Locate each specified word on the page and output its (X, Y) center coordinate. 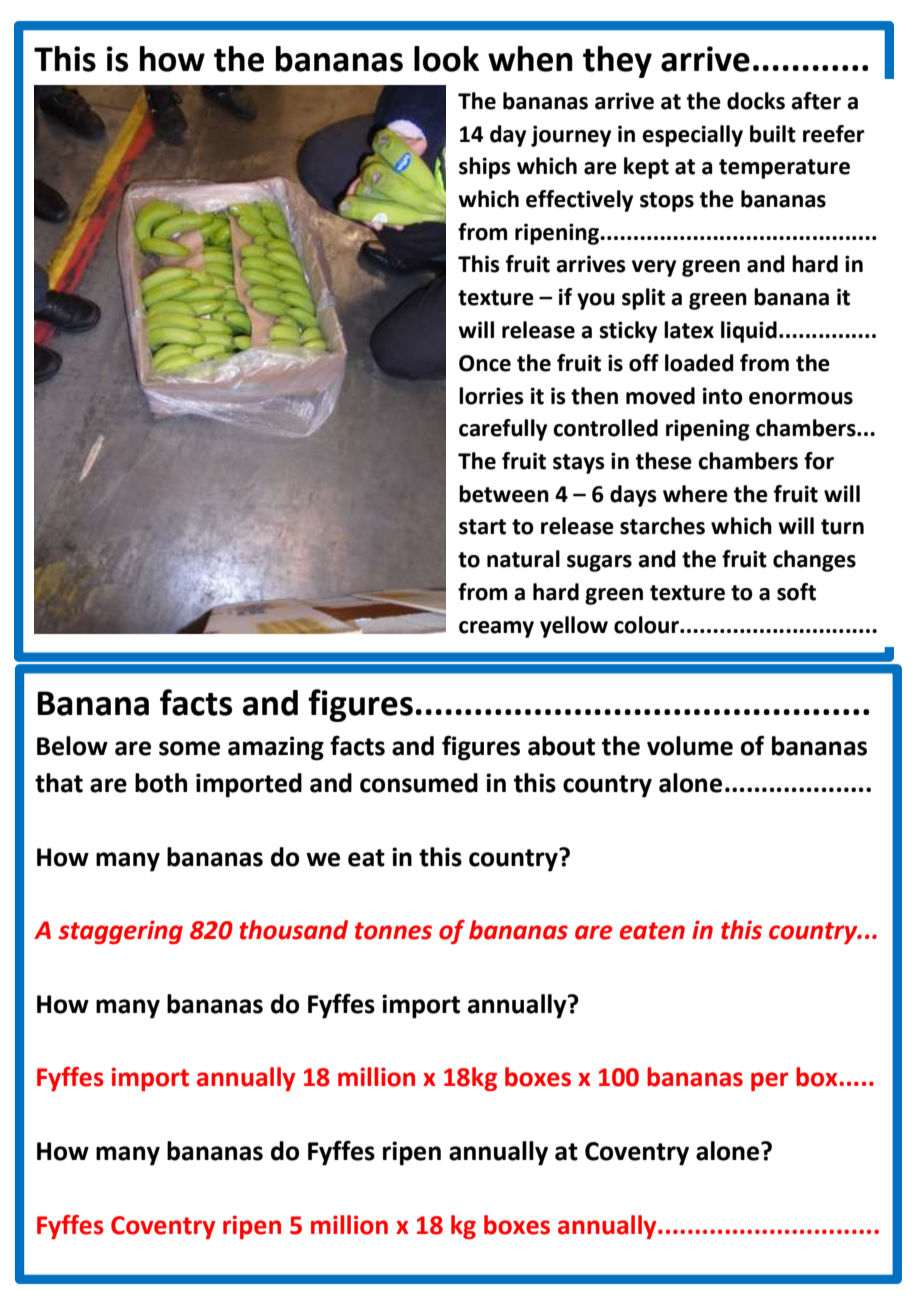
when (530, 59)
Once (485, 363)
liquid (749, 332)
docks (756, 101)
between (504, 494)
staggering (120, 932)
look (446, 59)
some (189, 748)
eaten (652, 931)
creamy (496, 629)
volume (690, 746)
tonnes (393, 931)
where (695, 494)
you (596, 301)
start (482, 527)
